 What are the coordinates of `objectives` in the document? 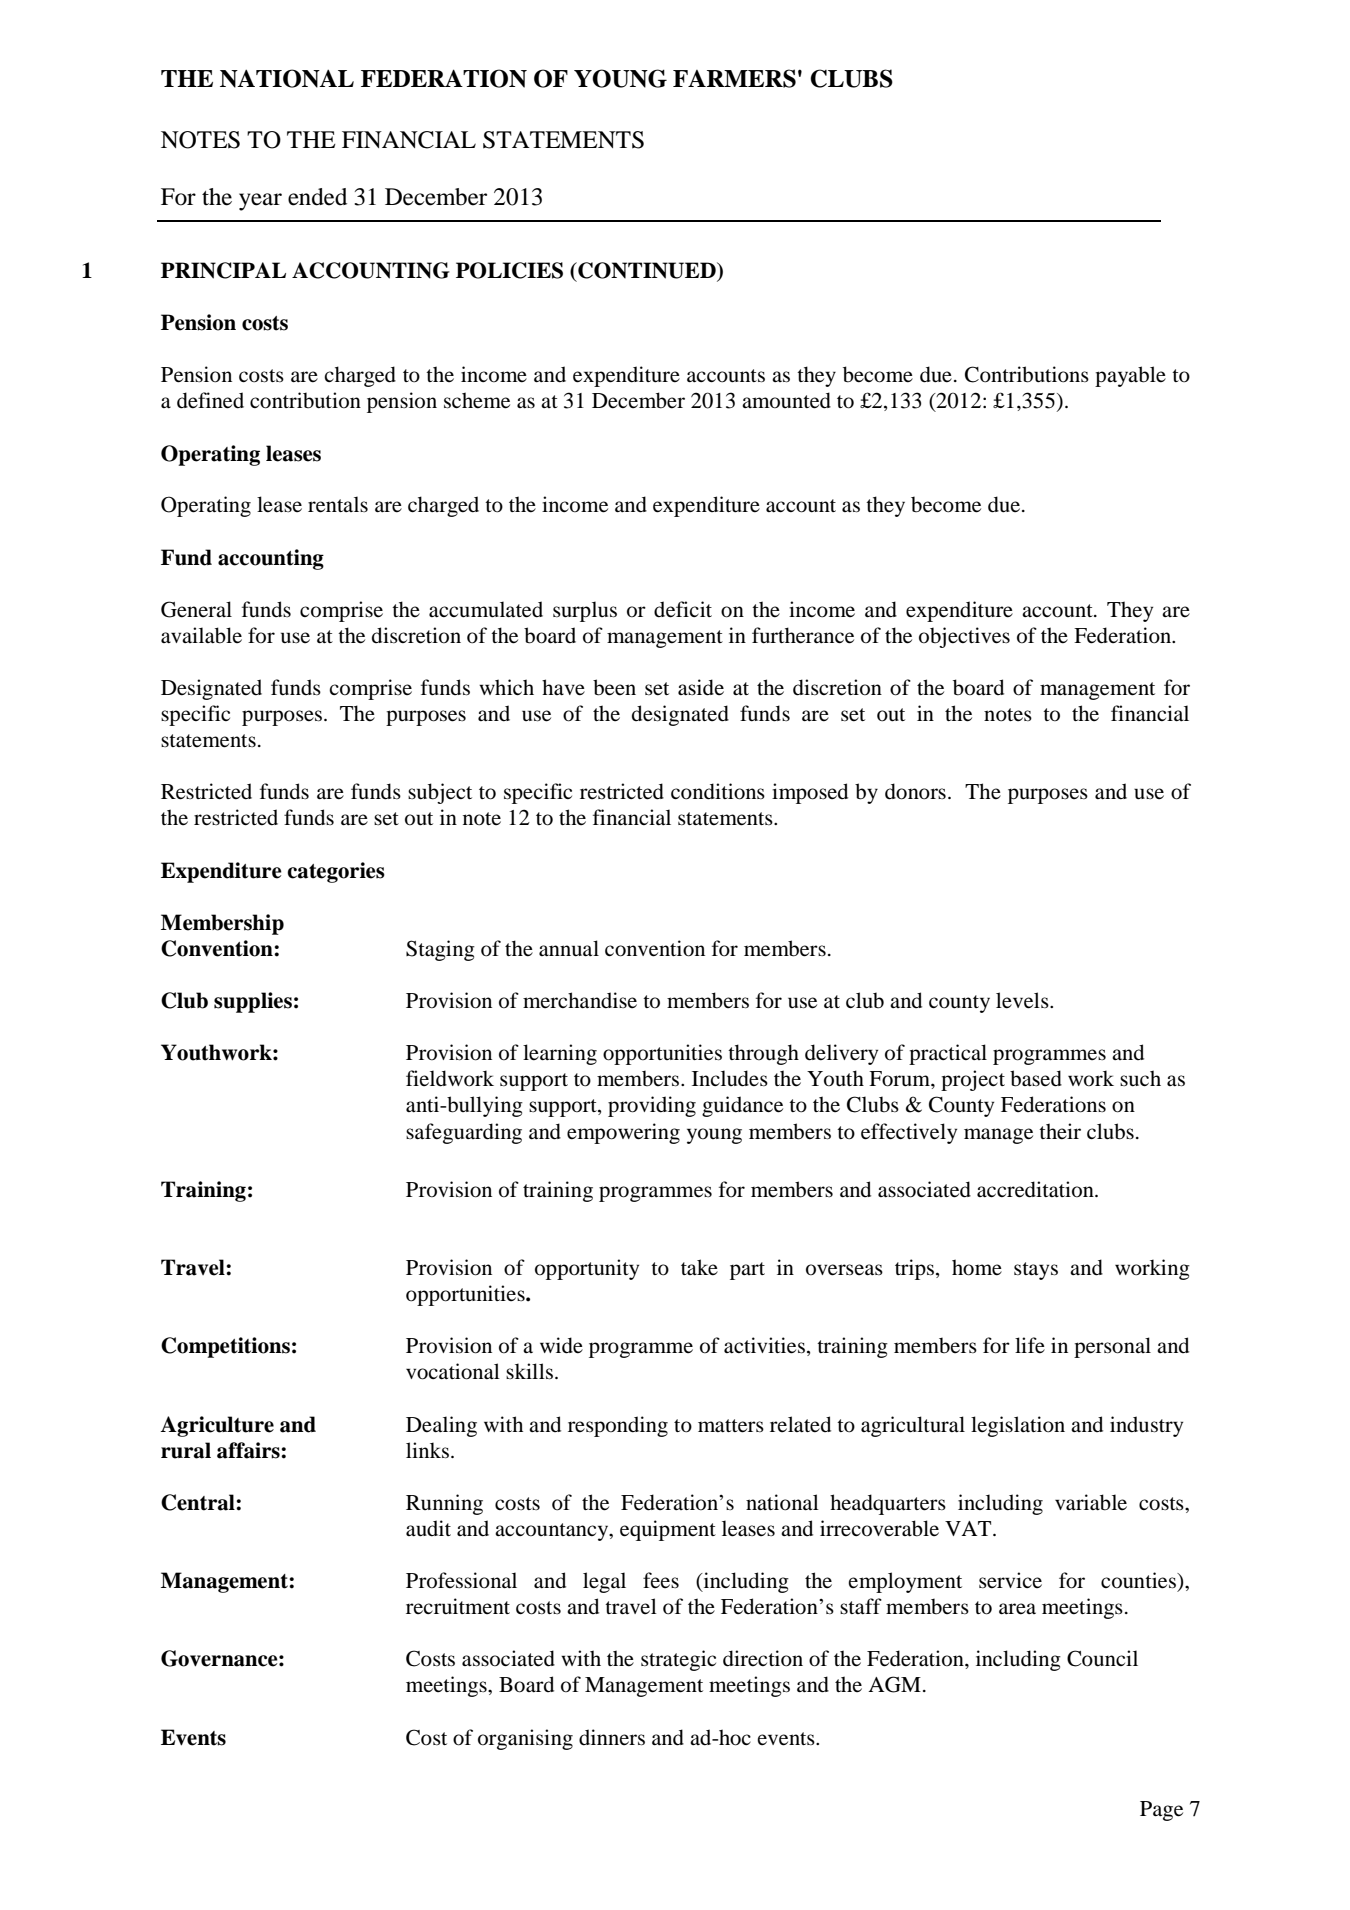 It's located at (964, 637).
